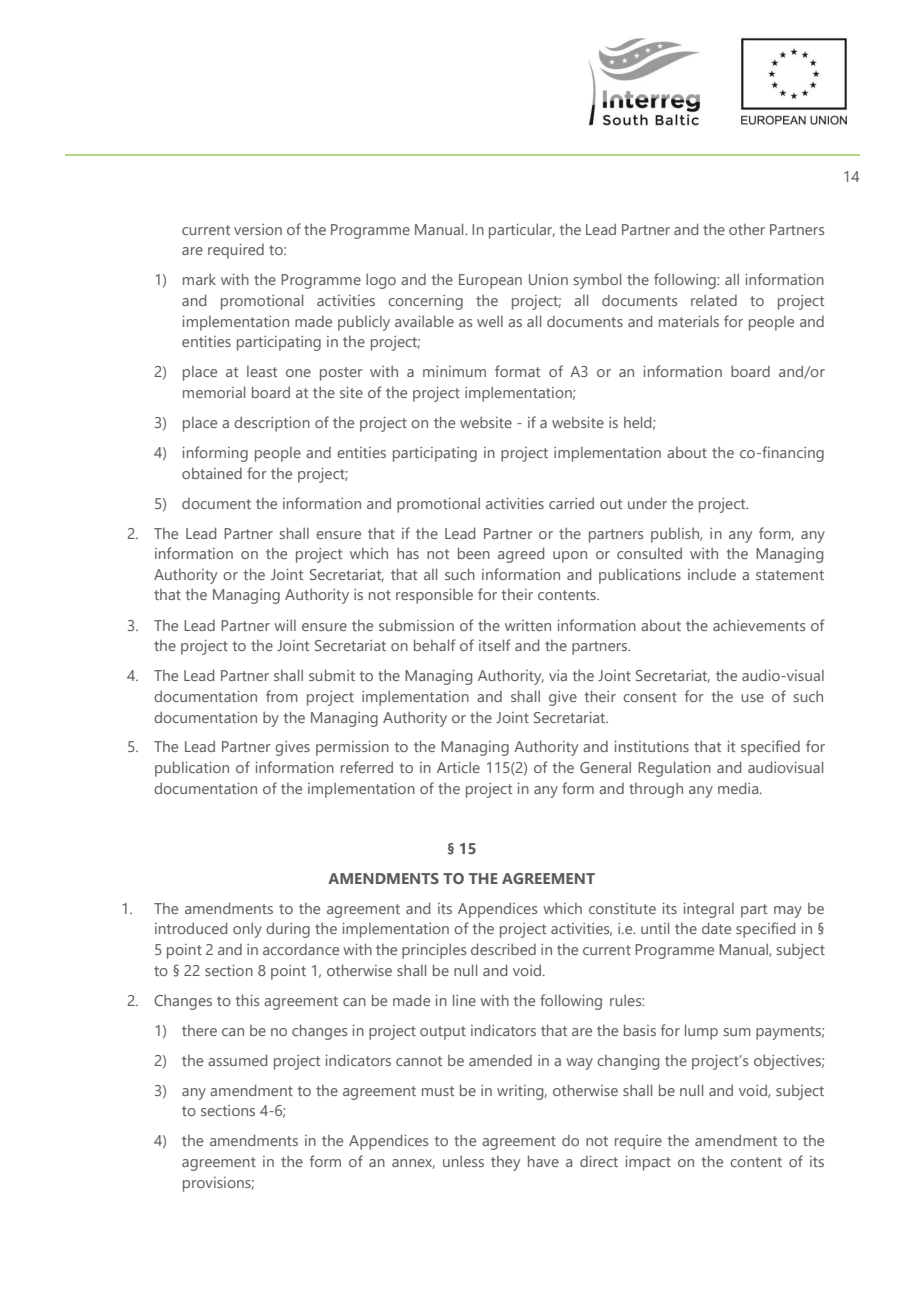 Image resolution: width=924 pixels, height=1308 pixels. Describe the element at coordinates (258, 229) in the screenshot. I see `version` at that location.
